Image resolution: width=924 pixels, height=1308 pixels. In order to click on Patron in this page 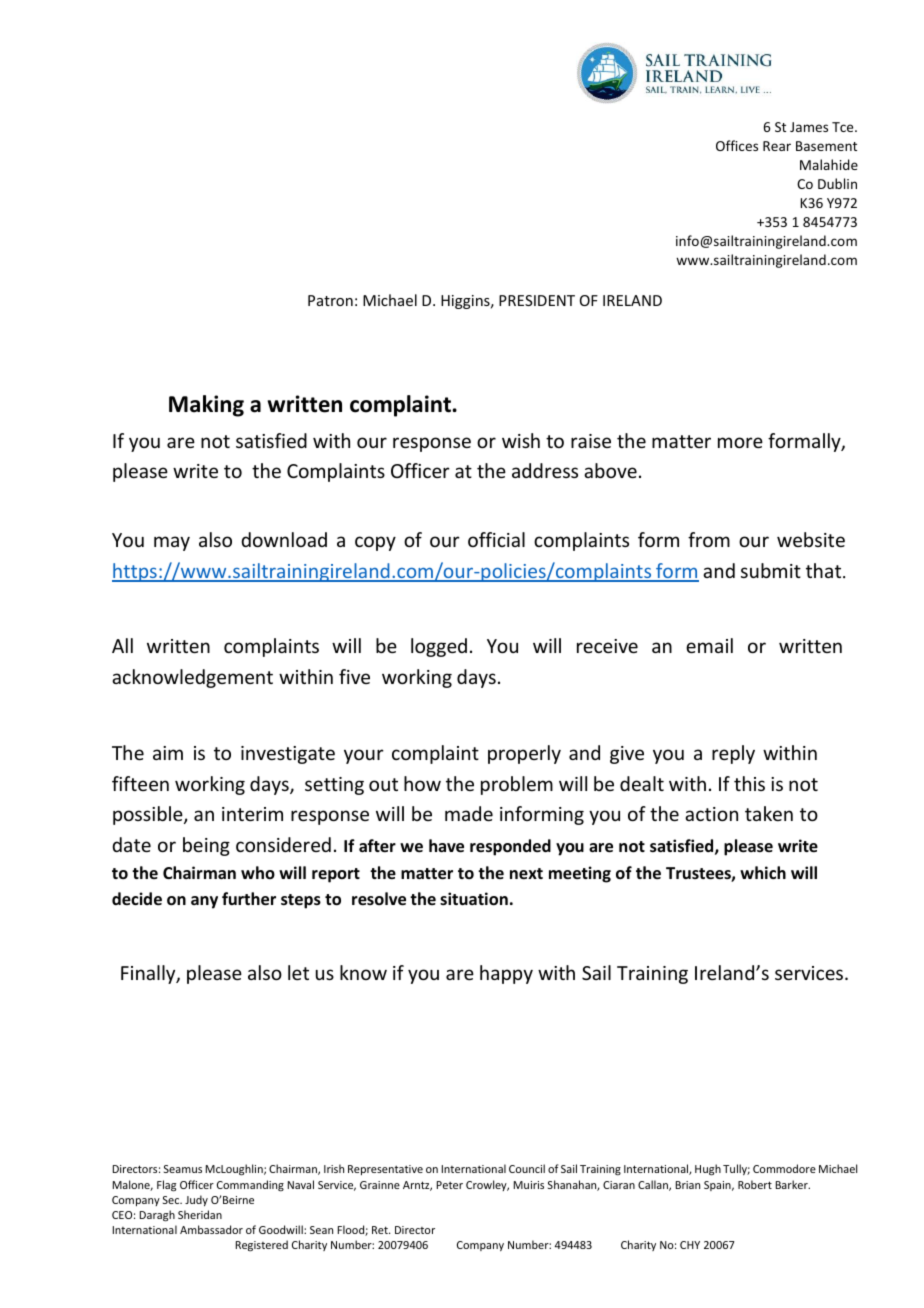, I will do `click(330, 300)`.
